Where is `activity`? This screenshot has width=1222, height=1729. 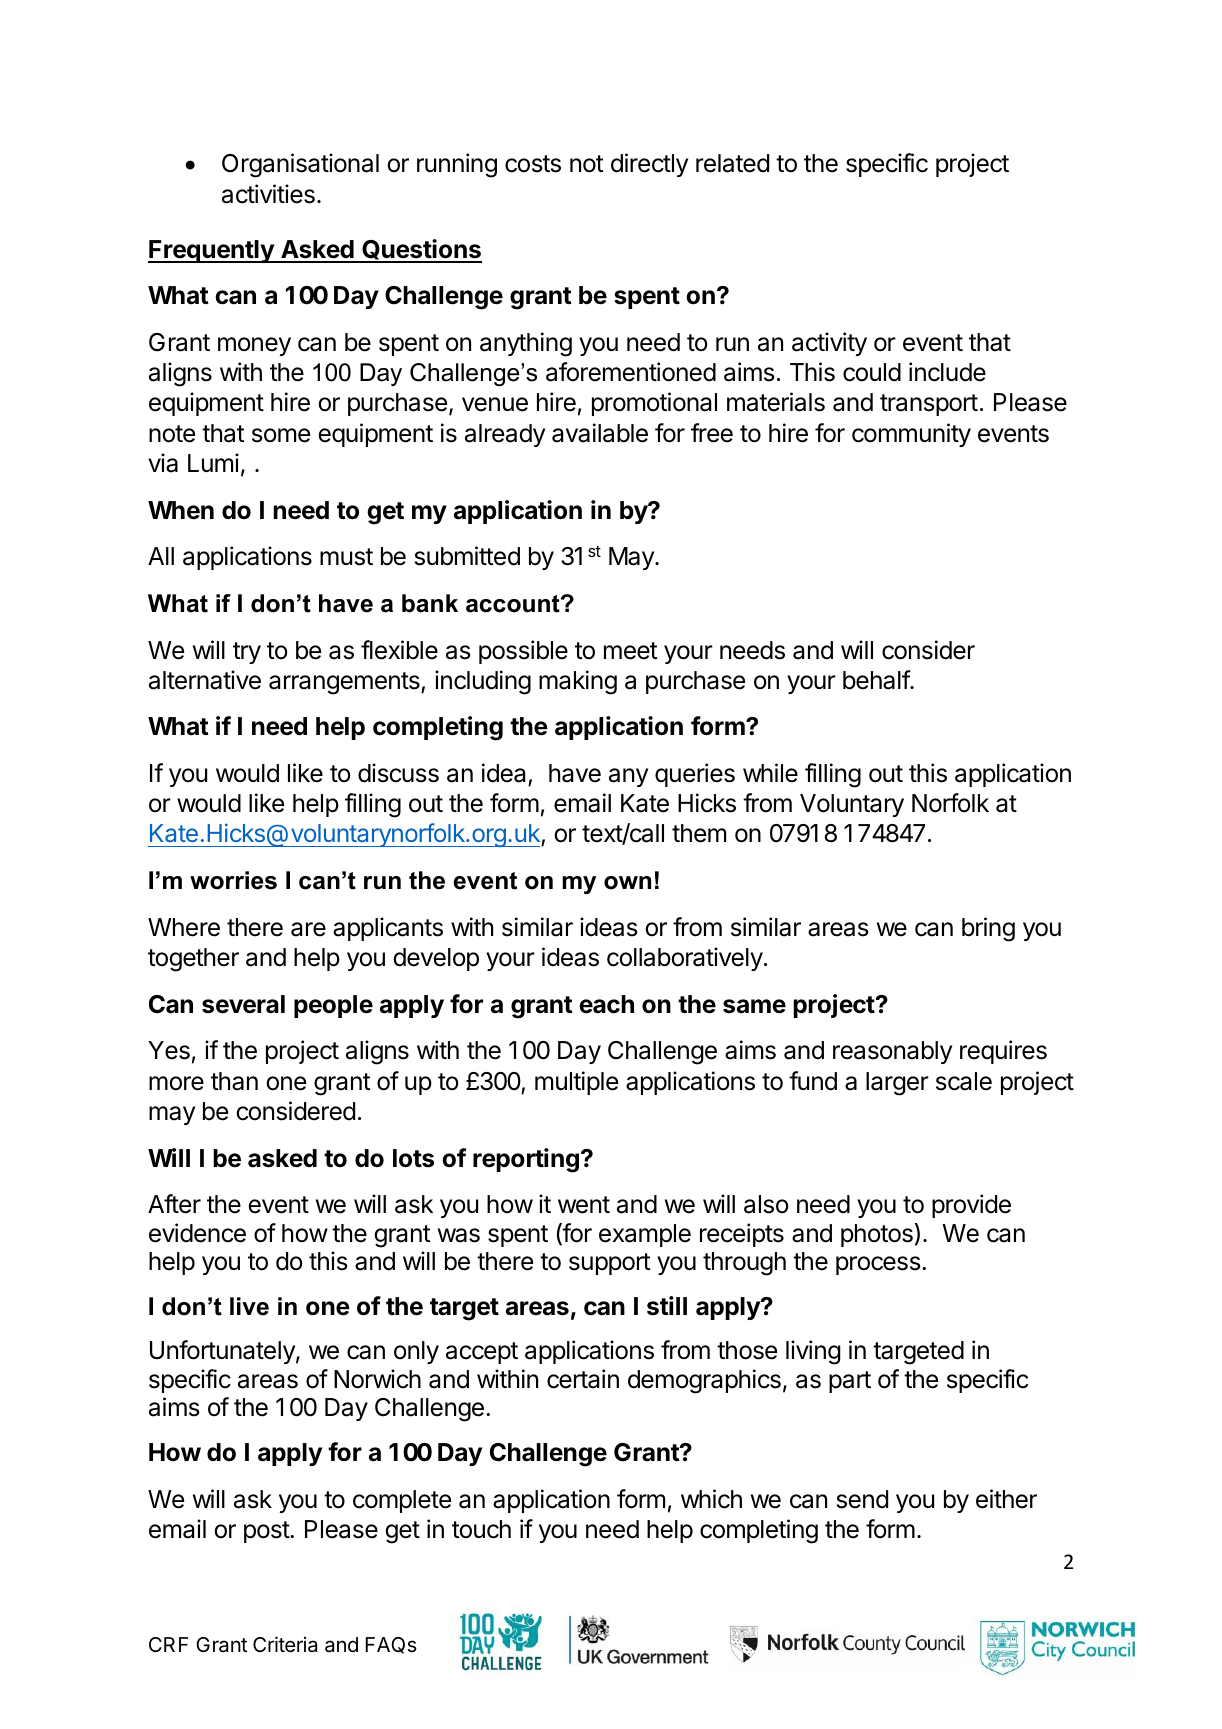 activity is located at coordinates (829, 344).
